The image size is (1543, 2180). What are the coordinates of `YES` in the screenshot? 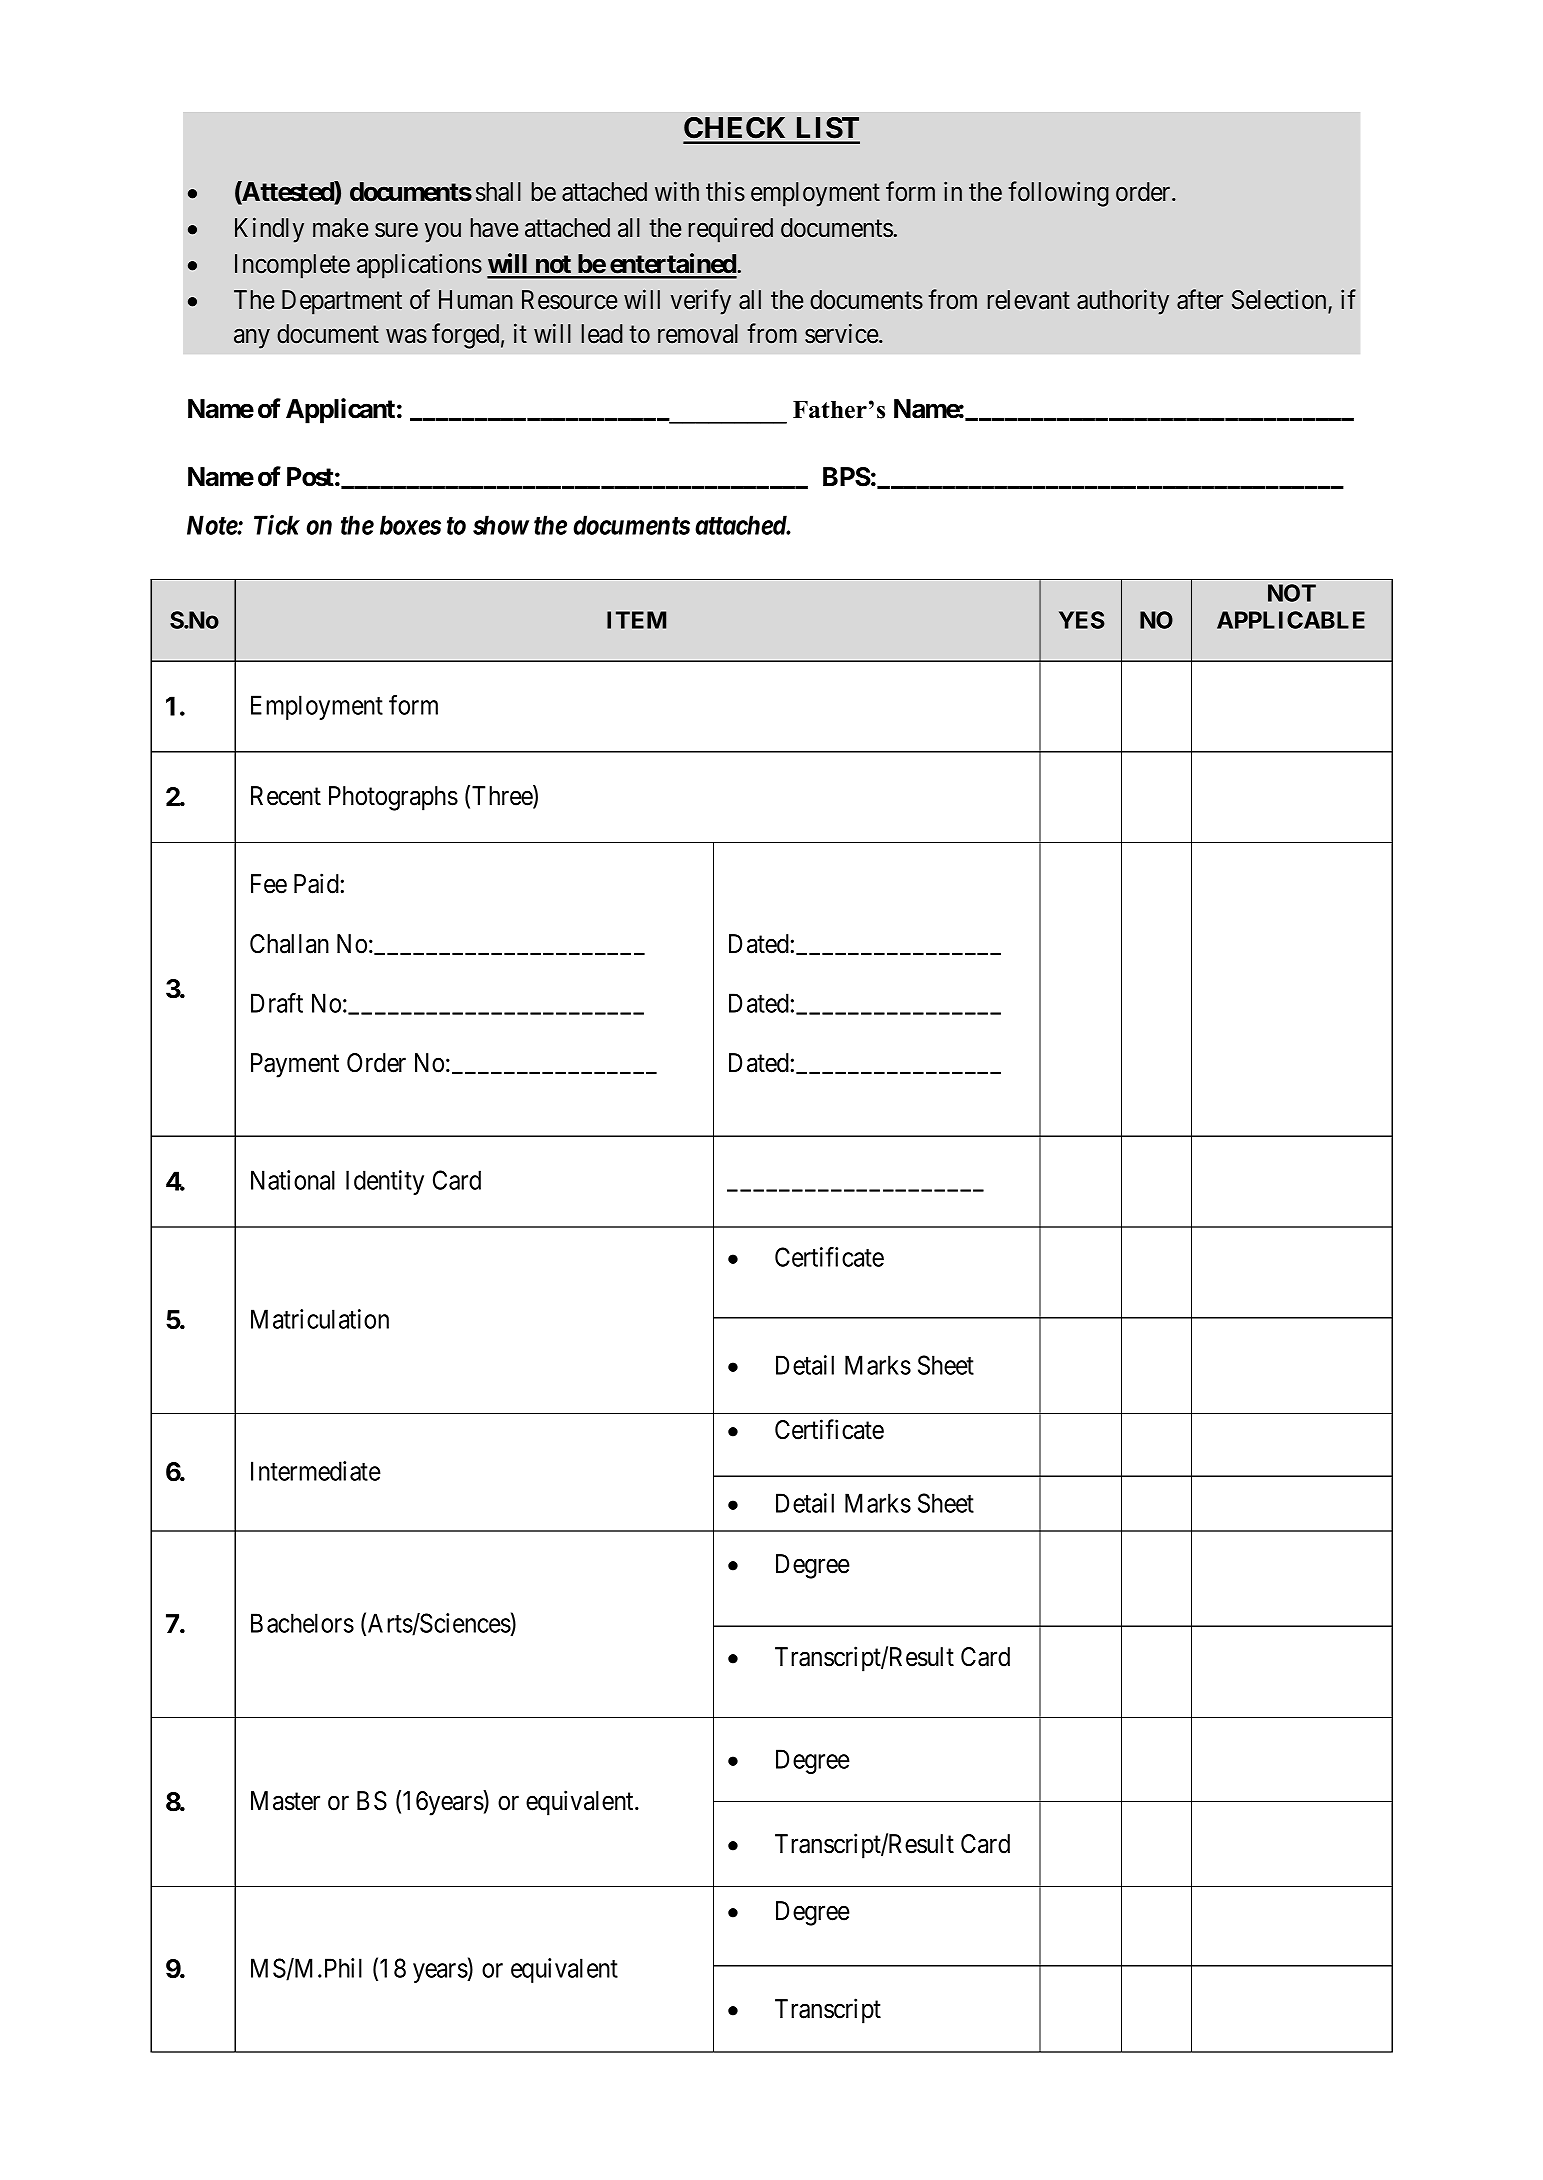 It's located at (1082, 620).
